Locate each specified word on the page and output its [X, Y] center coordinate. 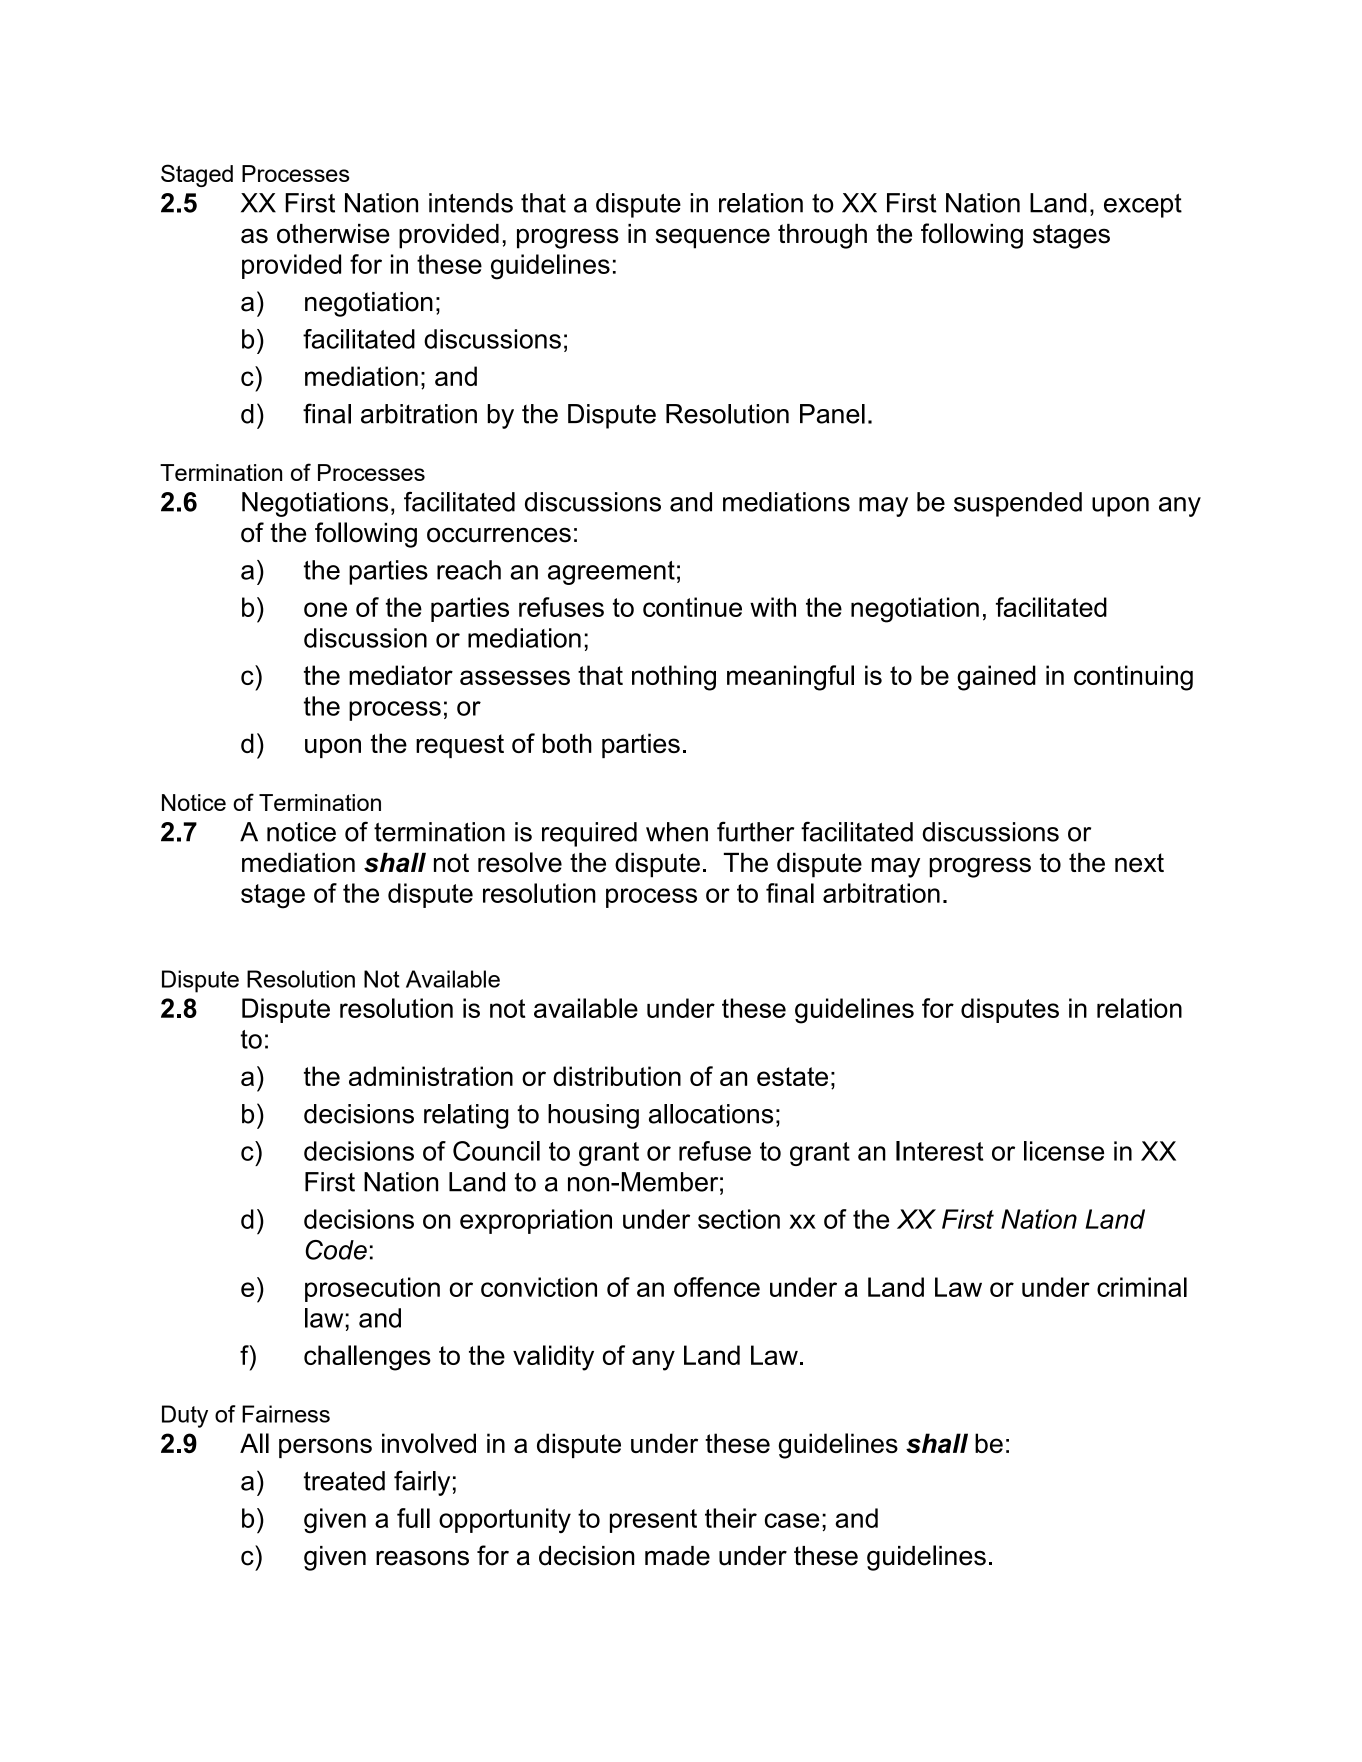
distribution [617, 1076]
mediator [401, 675]
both [567, 743]
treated [344, 1481]
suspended [1018, 504]
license [1064, 1151]
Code [336, 1250]
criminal [1142, 1287]
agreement [611, 573]
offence [717, 1287]
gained [996, 678]
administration [431, 1076]
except [1143, 206]
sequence [712, 238]
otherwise [333, 234]
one [325, 609]
